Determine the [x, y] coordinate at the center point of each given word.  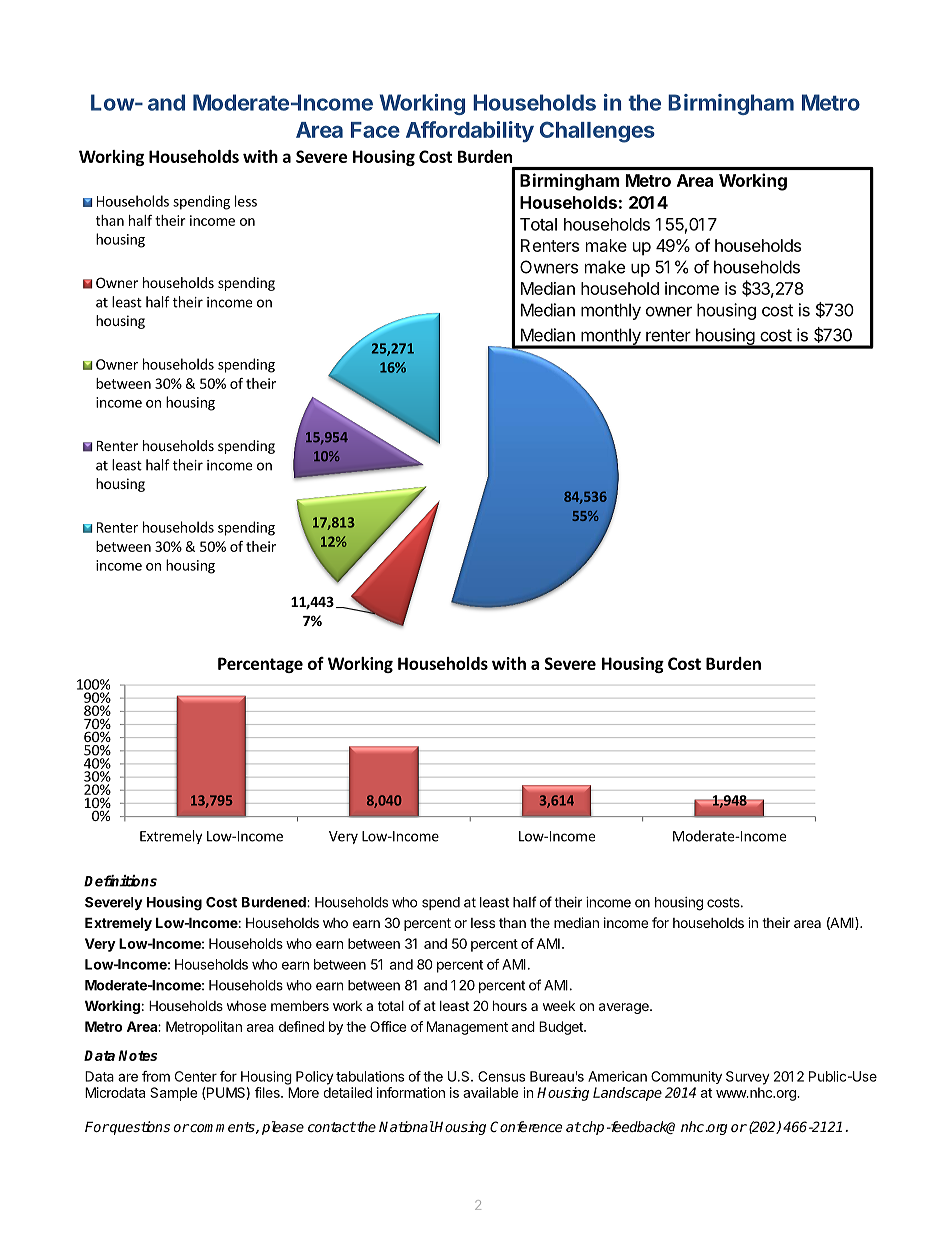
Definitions [120, 881]
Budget [562, 1028]
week [559, 1006]
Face [375, 130]
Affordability [470, 132]
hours [510, 1005]
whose [246, 1006]
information [411, 1092]
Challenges [597, 132]
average [625, 1008]
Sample [173, 1094]
